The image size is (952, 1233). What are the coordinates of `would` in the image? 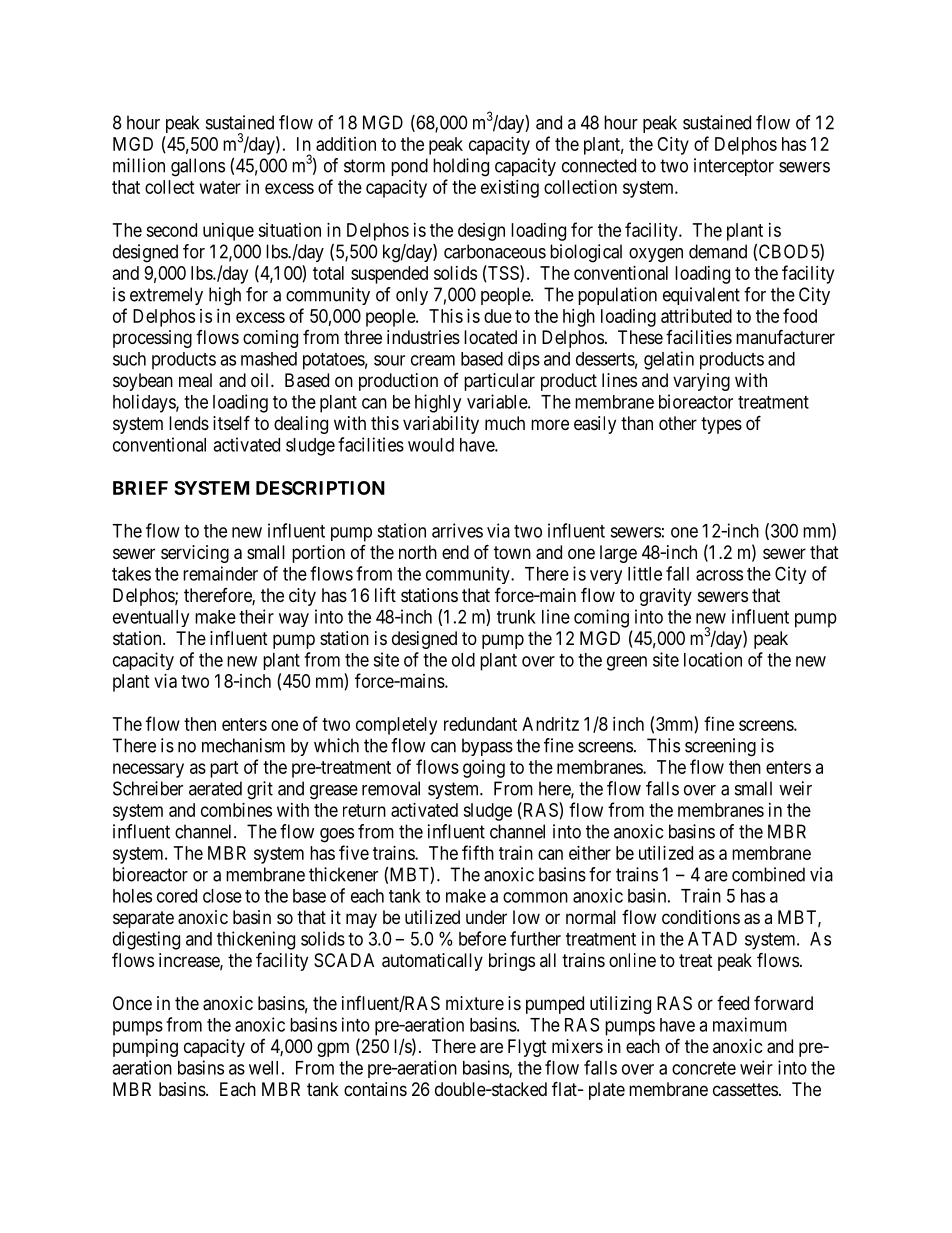 It's located at (431, 445).
